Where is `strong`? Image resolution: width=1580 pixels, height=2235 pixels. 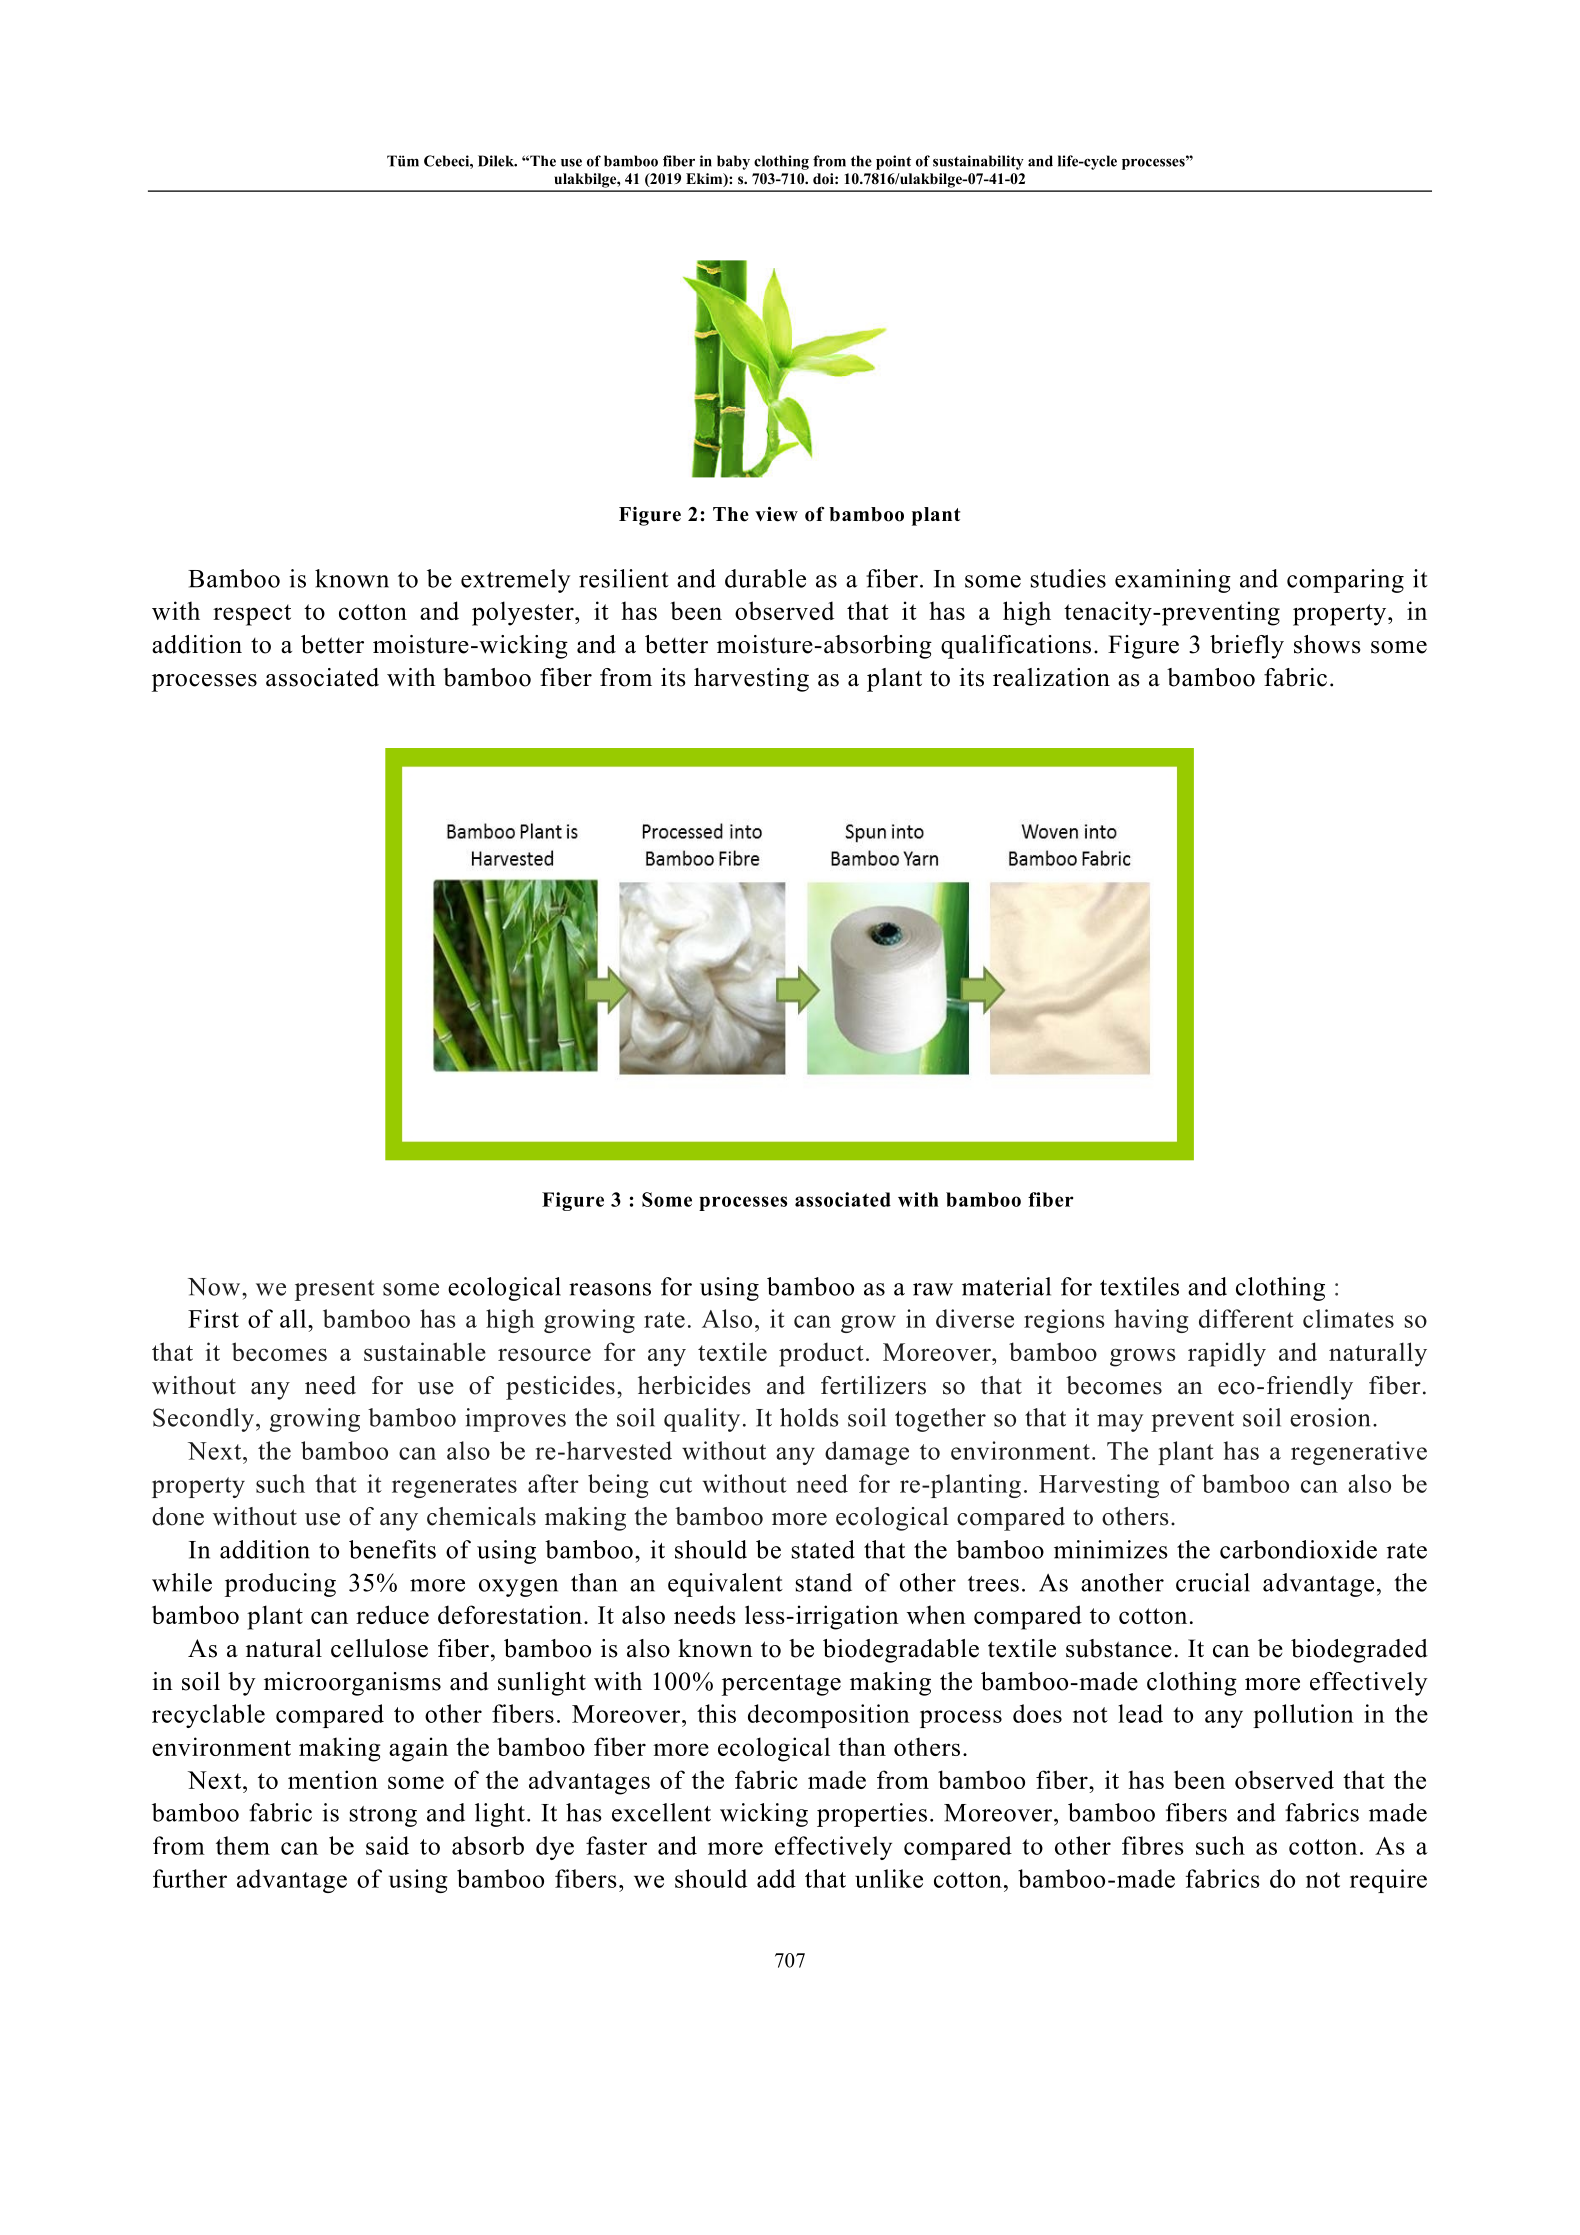 strong is located at coordinates (383, 1816).
